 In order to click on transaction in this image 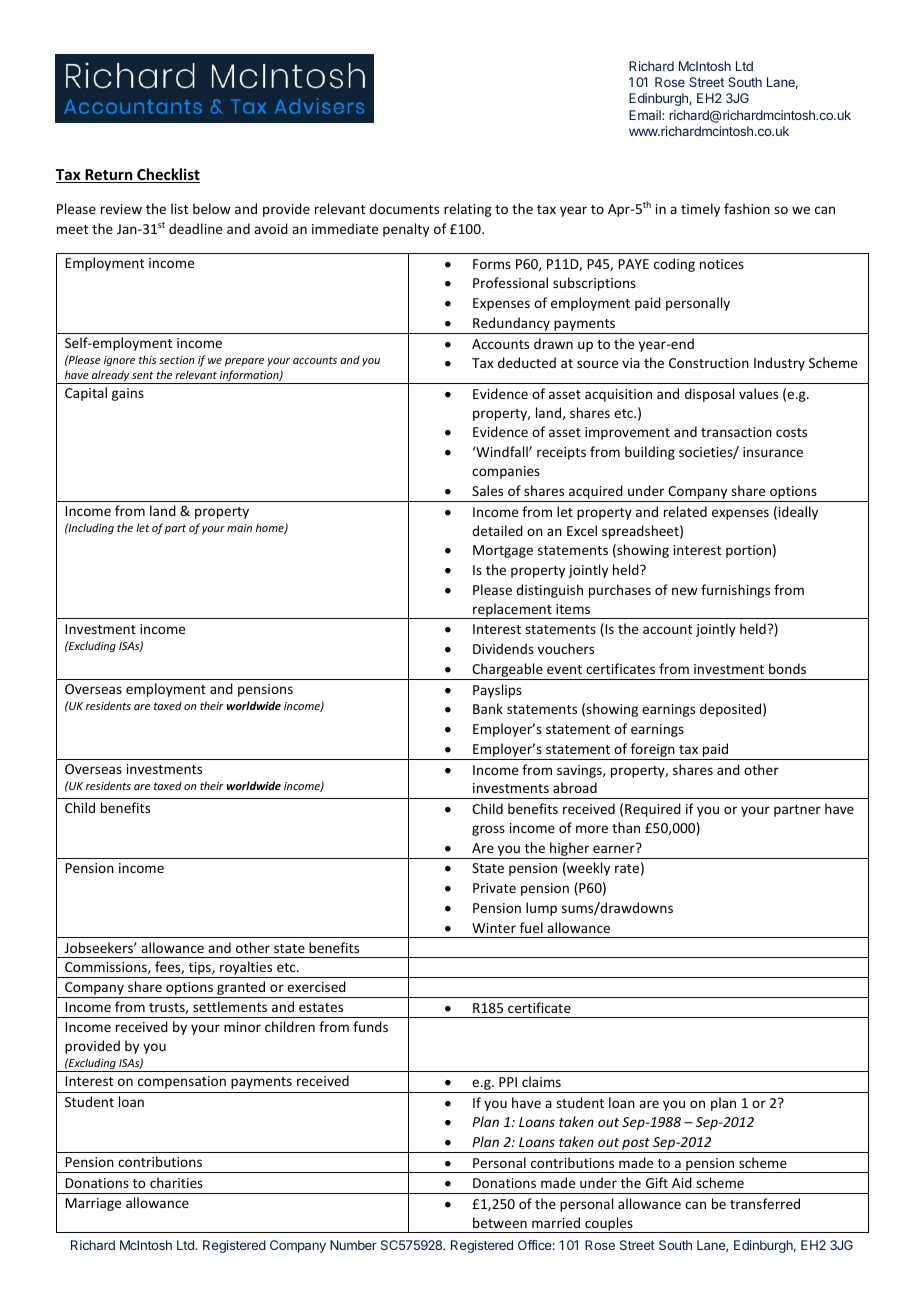, I will do `click(736, 432)`.
